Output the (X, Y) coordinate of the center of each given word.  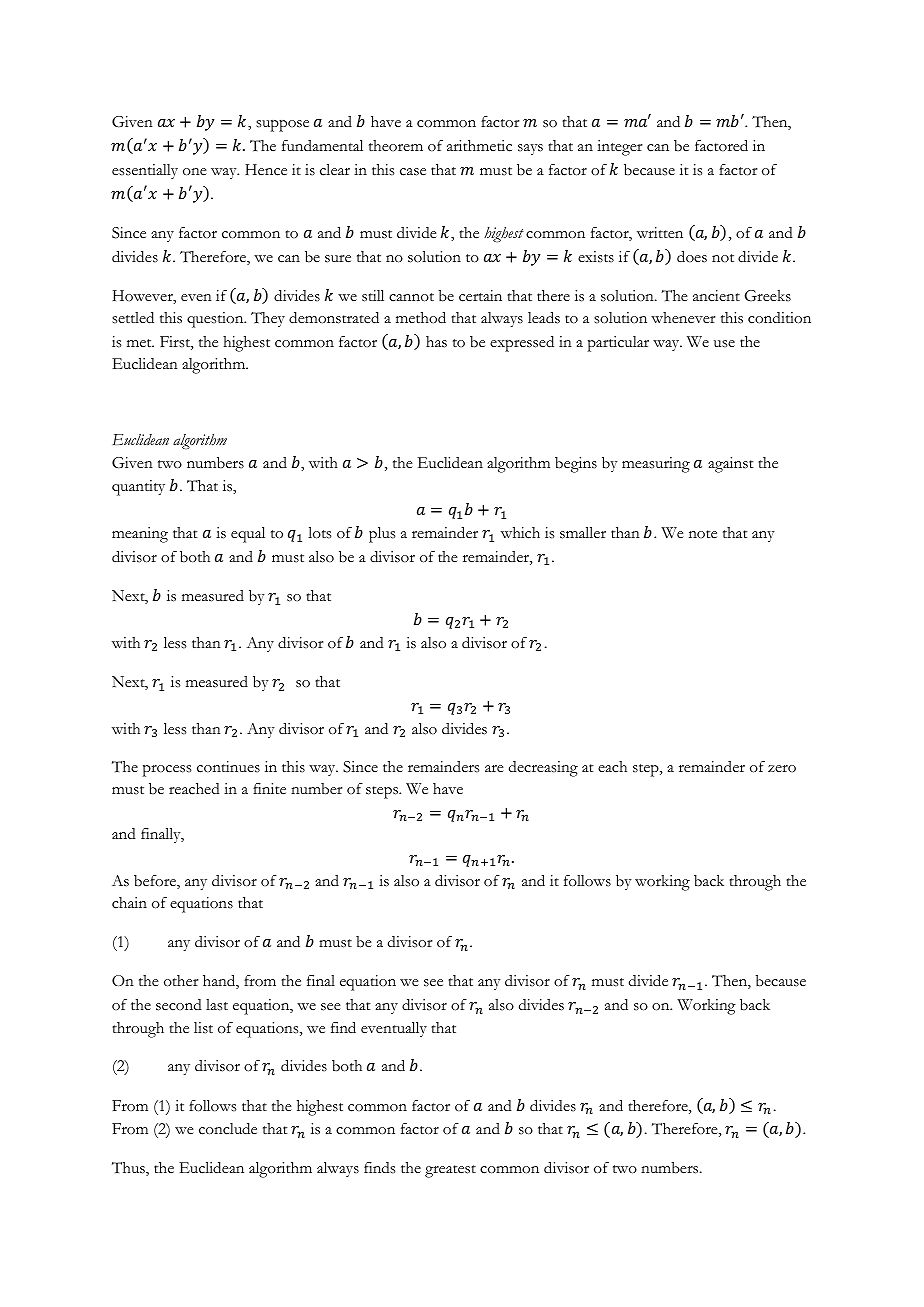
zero (782, 768)
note (703, 534)
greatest (450, 1171)
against (731, 465)
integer (620, 148)
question (216, 320)
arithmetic (479, 146)
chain (129, 903)
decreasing (543, 769)
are (494, 769)
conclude (228, 1129)
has (436, 342)
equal (248, 535)
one (195, 172)
